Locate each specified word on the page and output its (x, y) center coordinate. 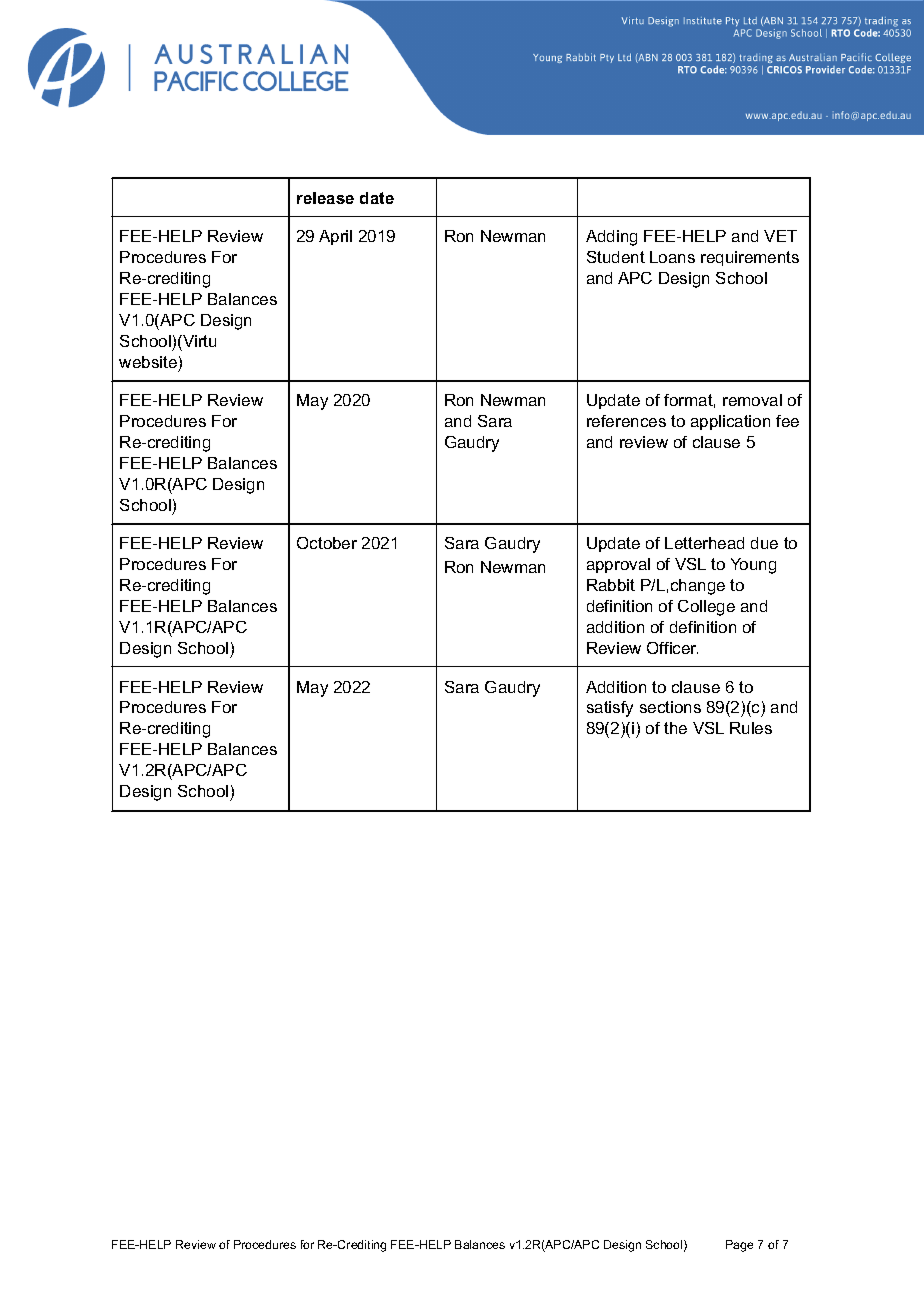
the (675, 728)
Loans (672, 257)
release (325, 198)
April (335, 237)
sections (670, 707)
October (327, 543)
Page (739, 1246)
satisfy (610, 709)
